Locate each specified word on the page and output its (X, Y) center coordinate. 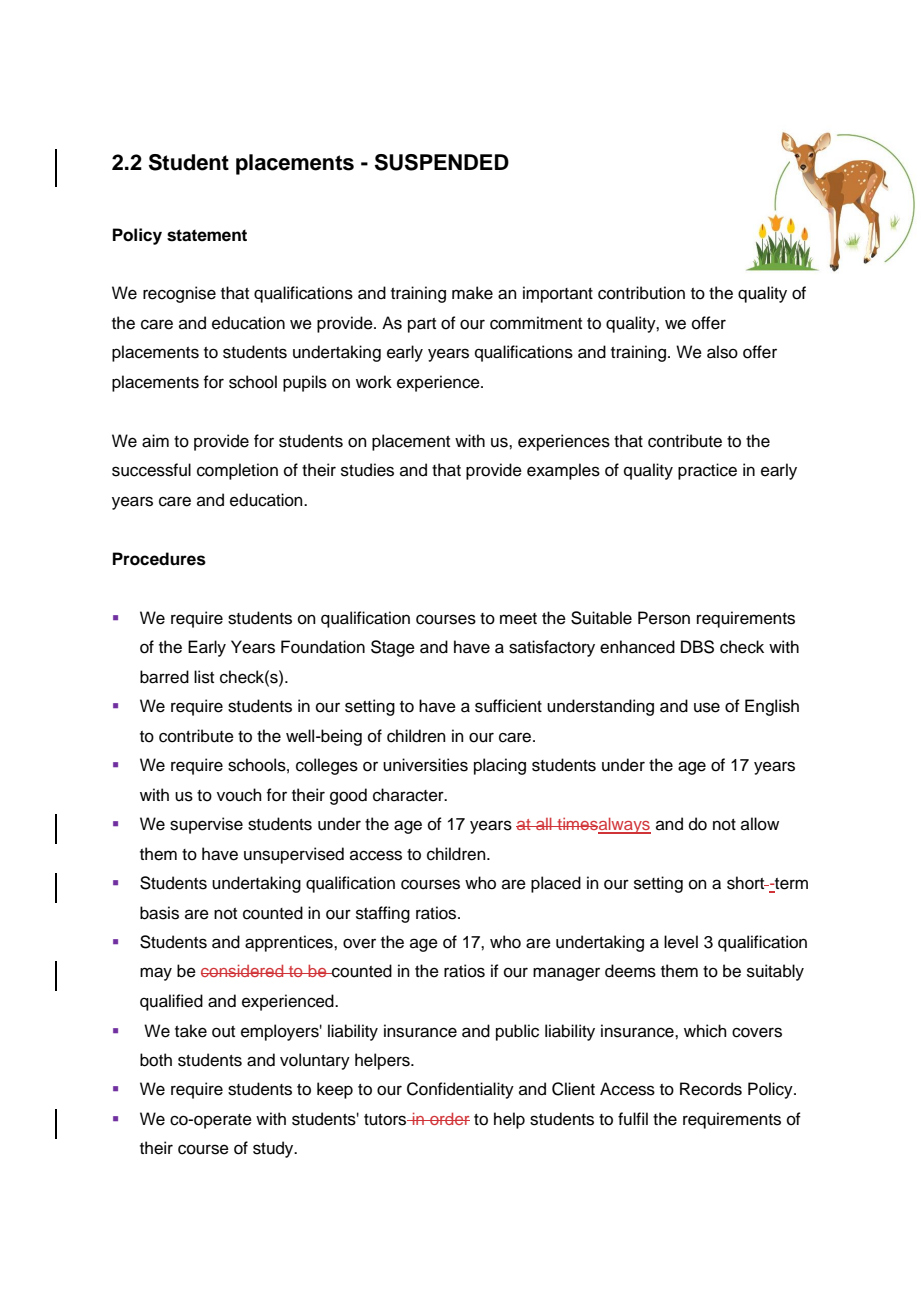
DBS (697, 647)
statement (207, 235)
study (274, 1149)
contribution (641, 293)
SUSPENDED (442, 162)
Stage (393, 648)
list (204, 677)
